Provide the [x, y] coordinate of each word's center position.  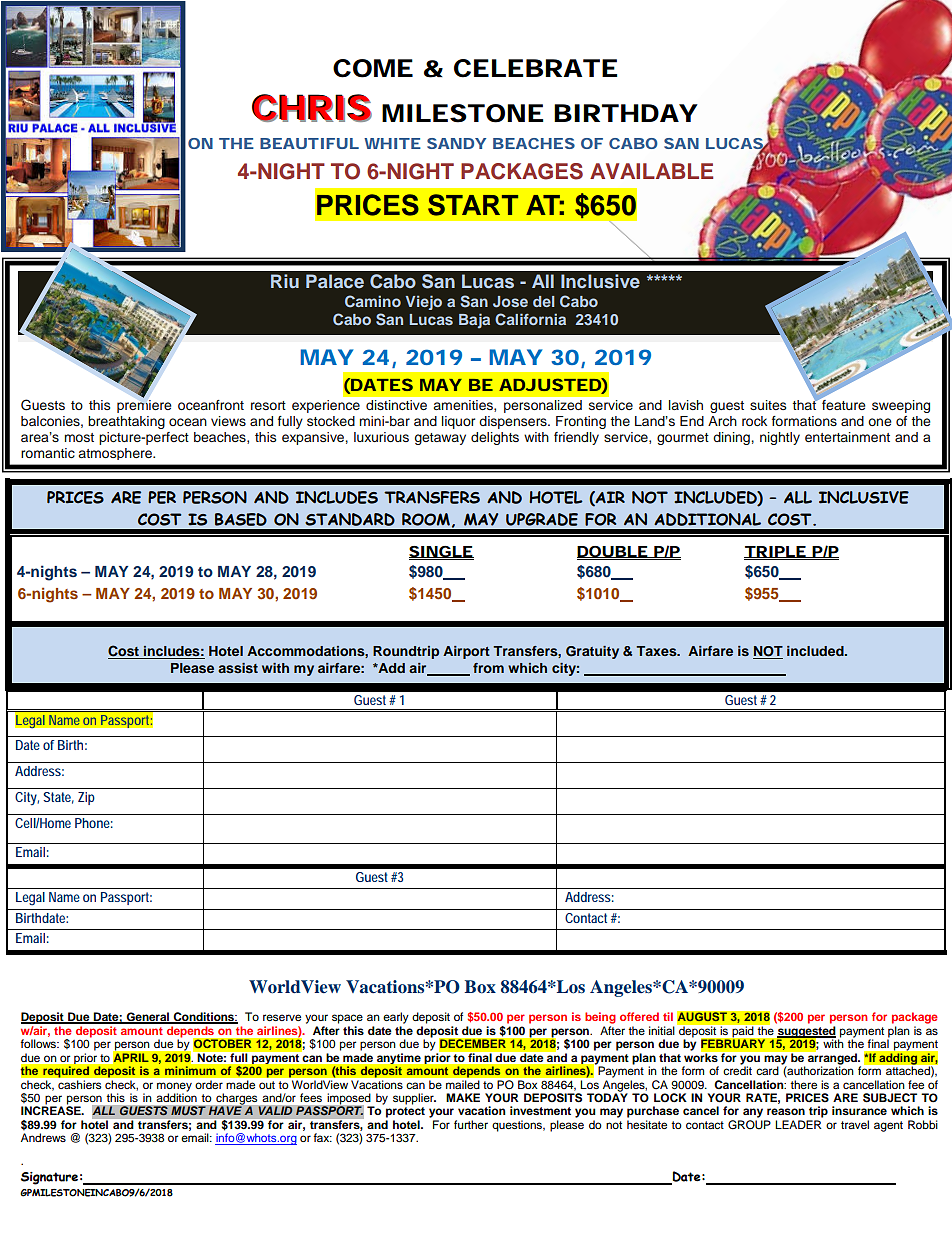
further [471, 1124]
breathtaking [126, 422]
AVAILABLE [651, 171]
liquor [458, 422]
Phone [94, 823]
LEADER [798, 1124]
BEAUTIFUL [309, 143]
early [396, 1018]
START [473, 205]
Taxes [657, 651]
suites [768, 405]
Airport [466, 652]
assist [238, 668]
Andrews [43, 1137]
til [668, 1016]
